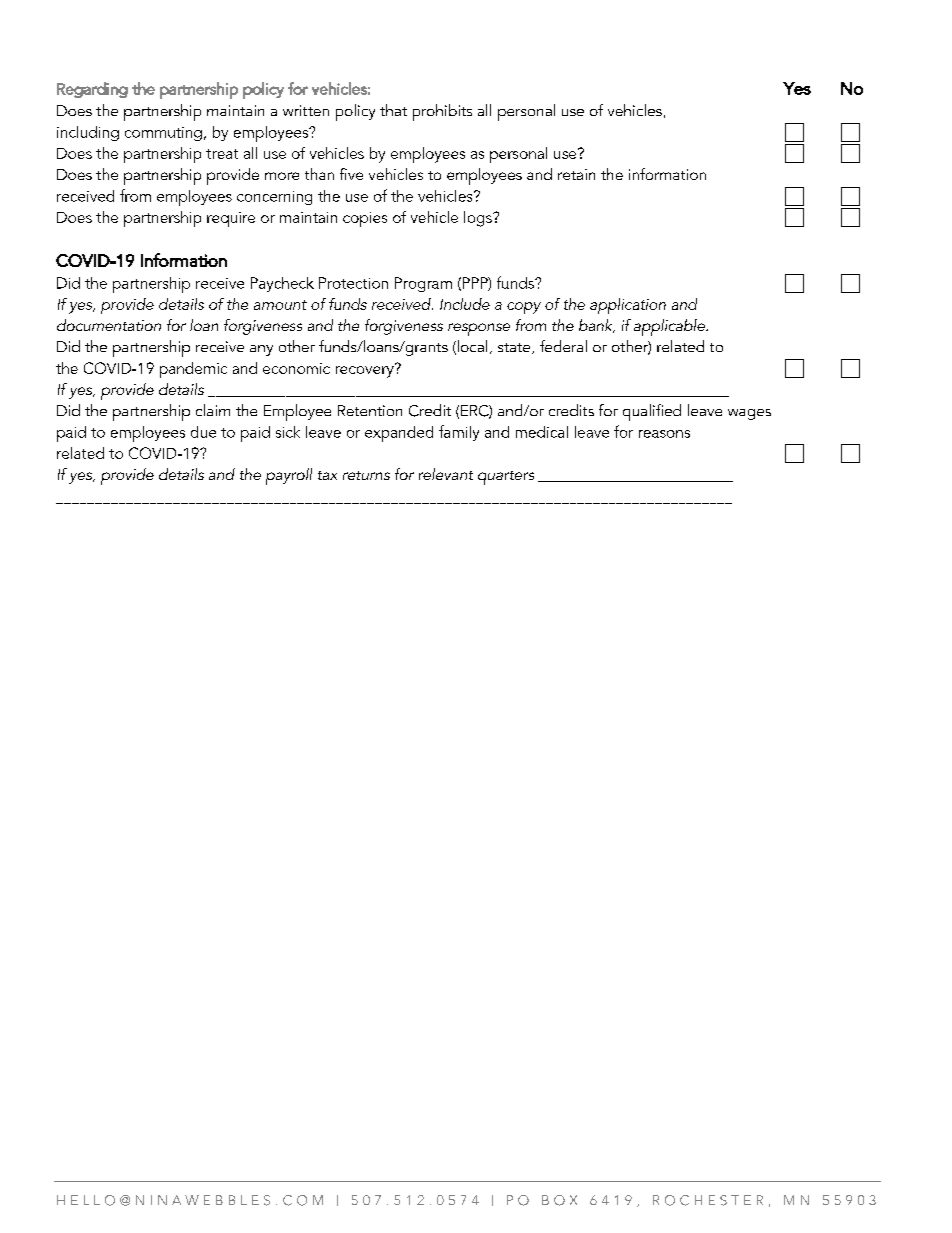 The image size is (952, 1233). Describe the element at coordinates (446, 474) in the page. I see `relevant` at that location.
